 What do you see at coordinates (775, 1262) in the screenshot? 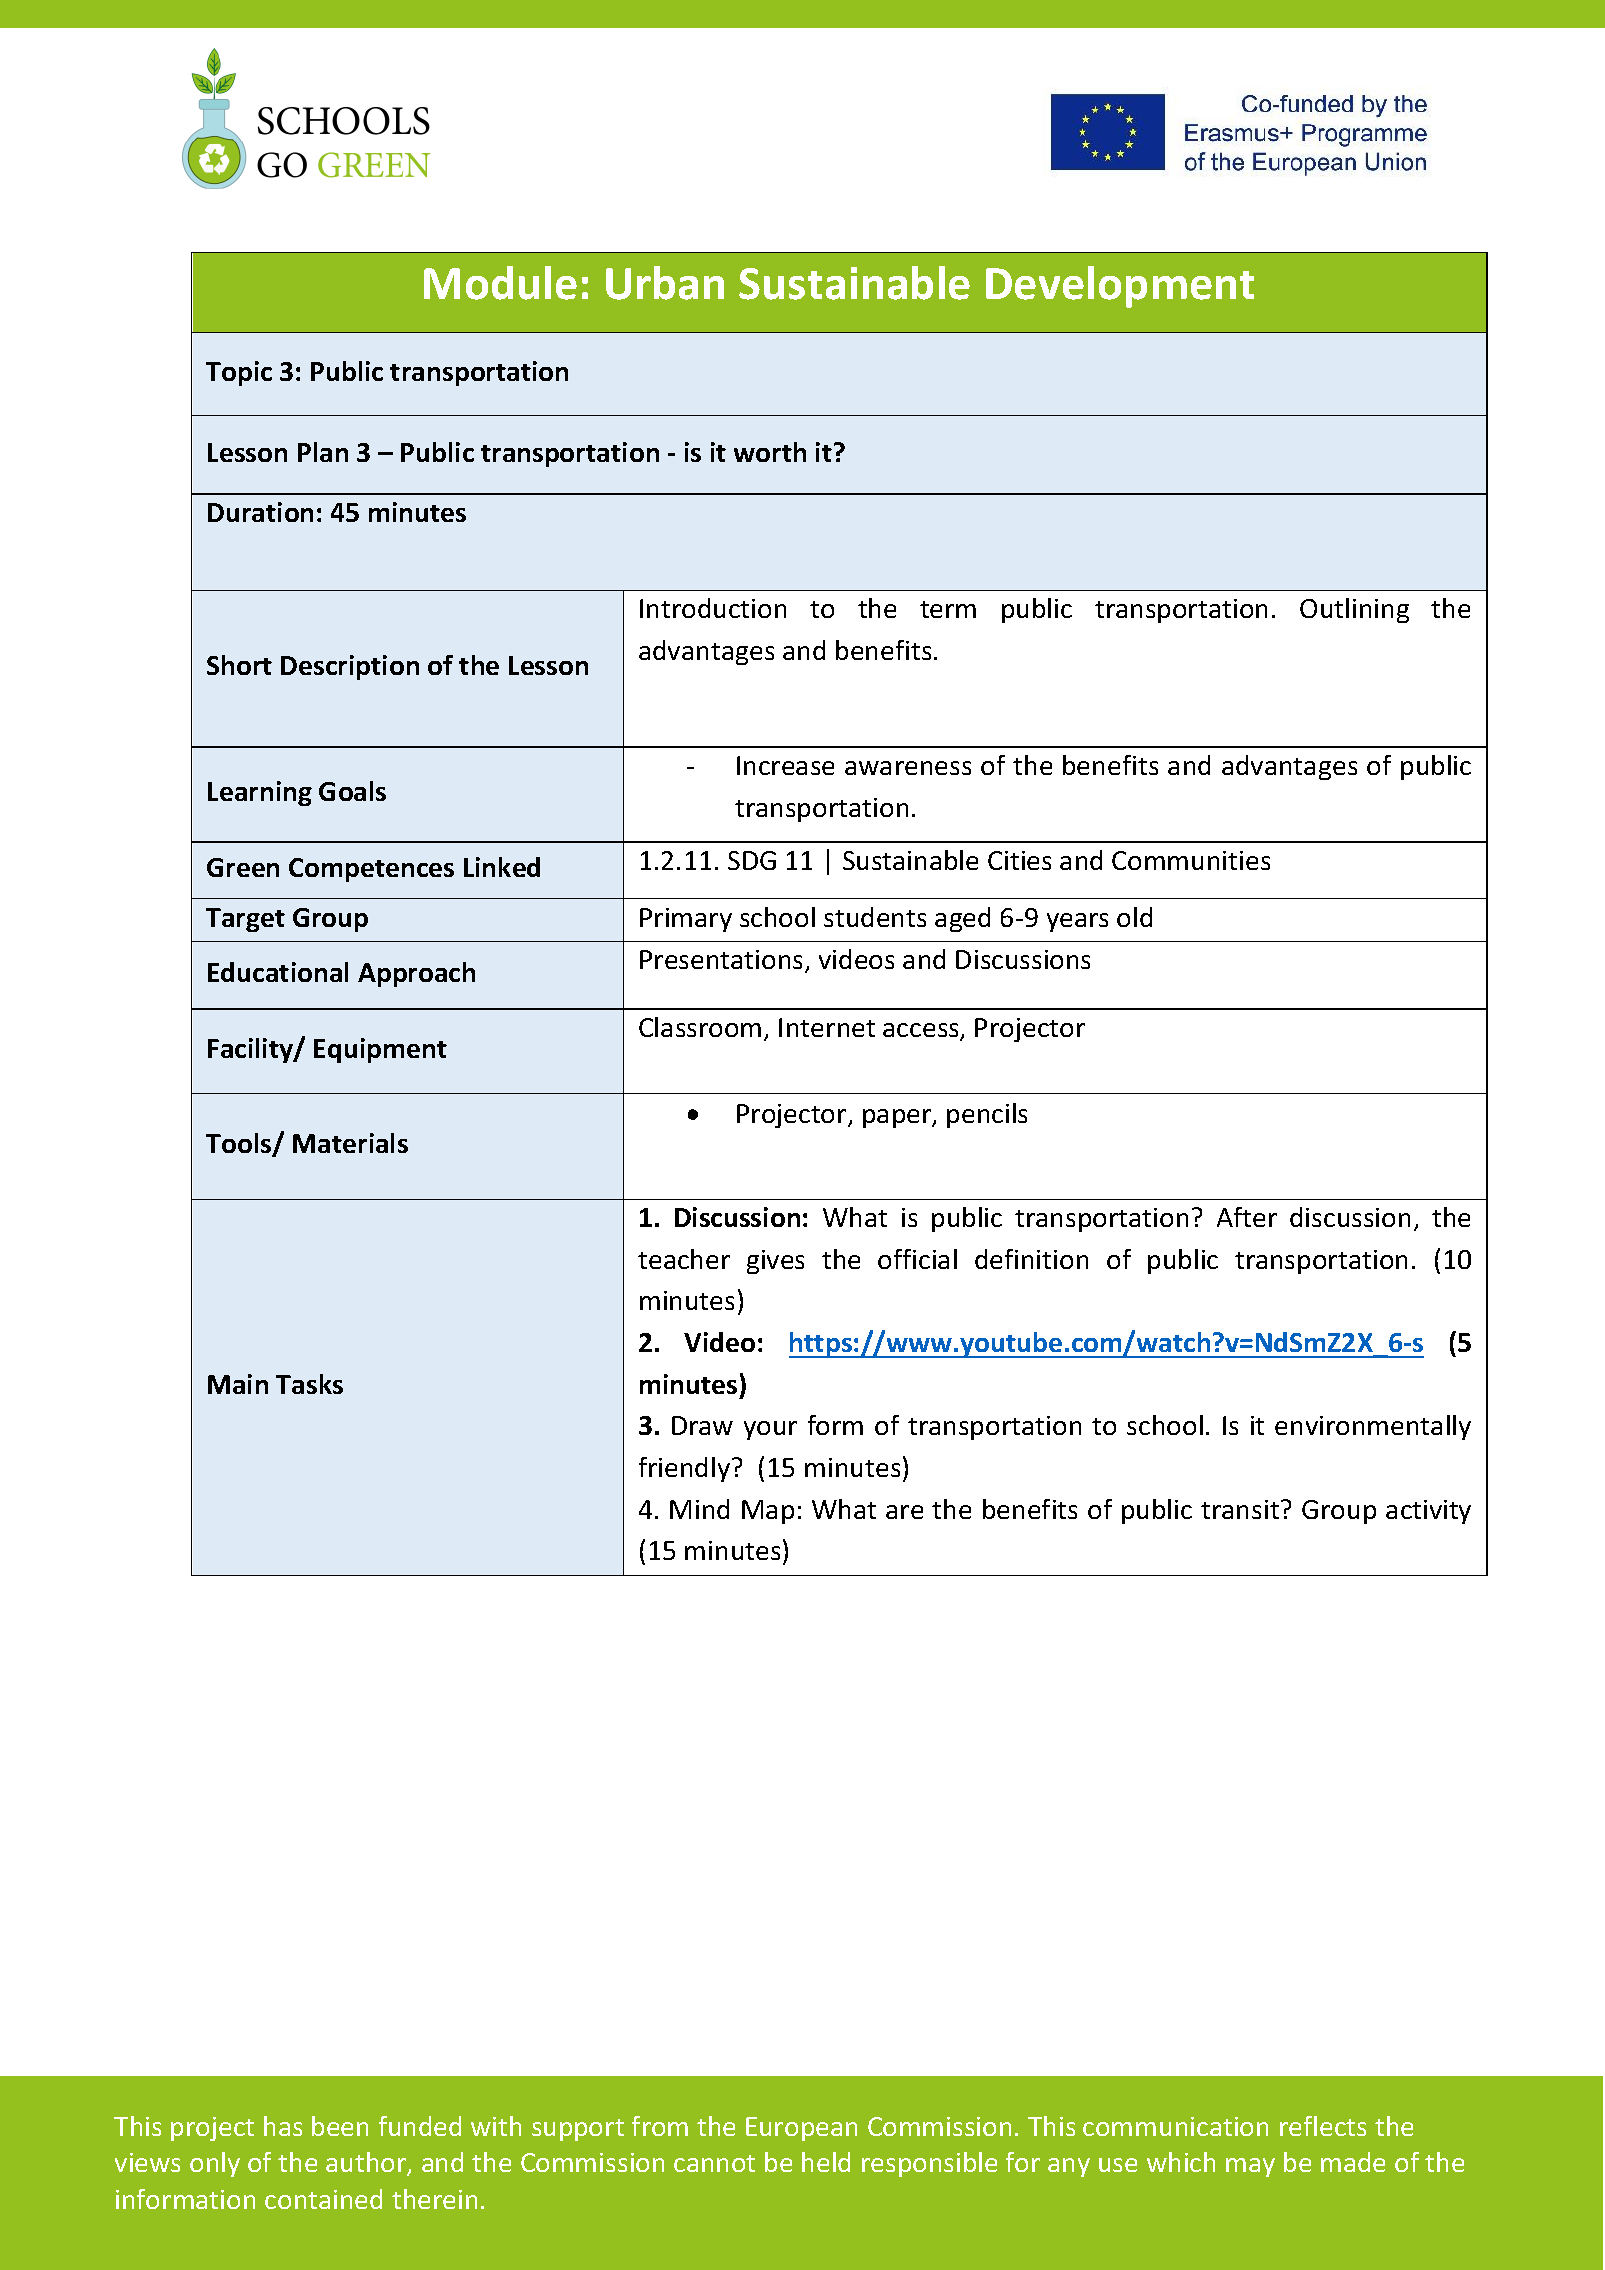
I see `gives` at bounding box center [775, 1262].
